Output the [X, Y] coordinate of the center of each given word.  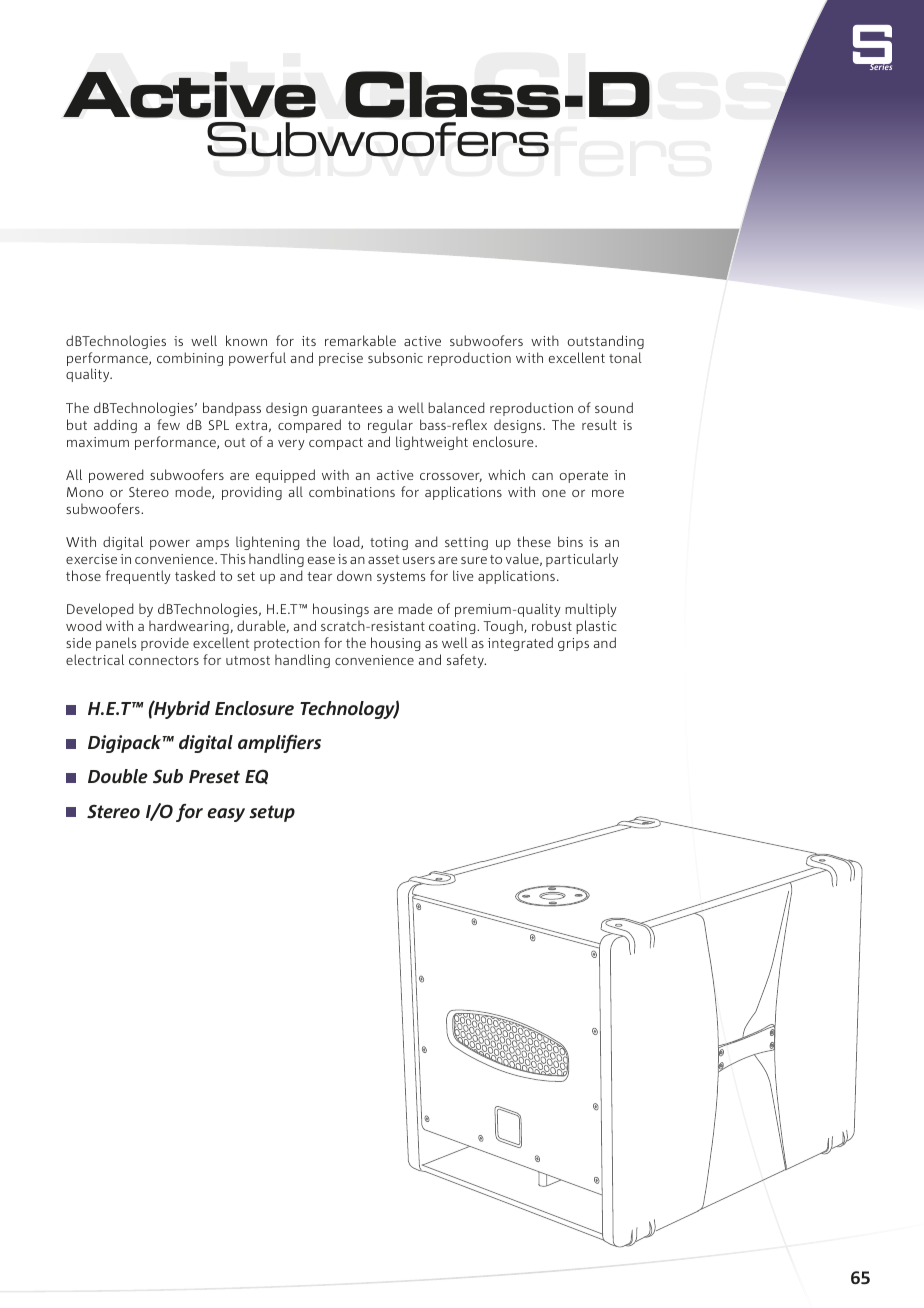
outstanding [606, 342]
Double [118, 776]
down [354, 575]
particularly [582, 560]
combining [190, 359]
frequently [138, 577]
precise [341, 359]
